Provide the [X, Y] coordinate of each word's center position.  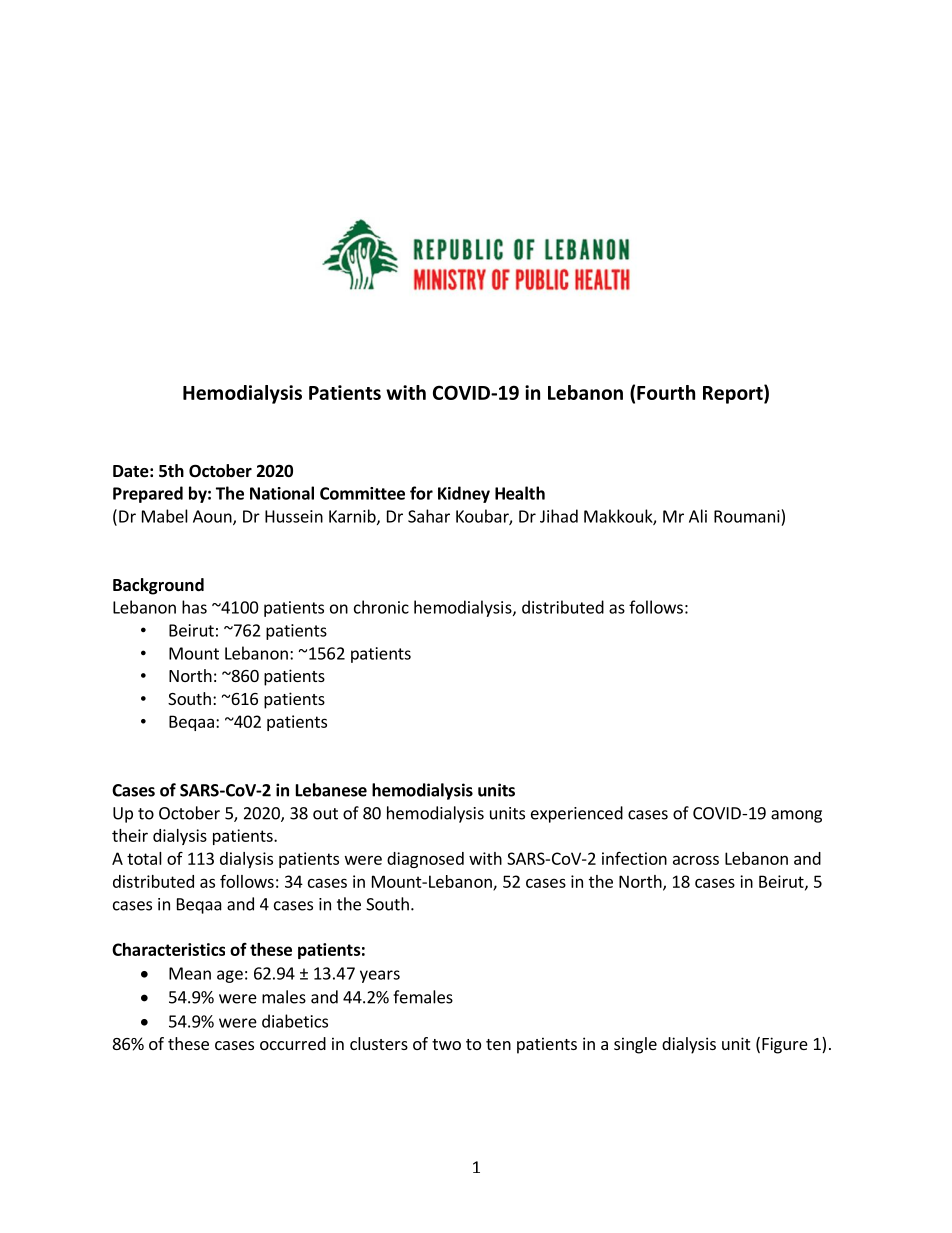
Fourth [666, 392]
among [796, 816]
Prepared [148, 494]
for [421, 493]
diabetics [295, 1021]
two [446, 1044]
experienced [577, 814]
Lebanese [331, 790]
